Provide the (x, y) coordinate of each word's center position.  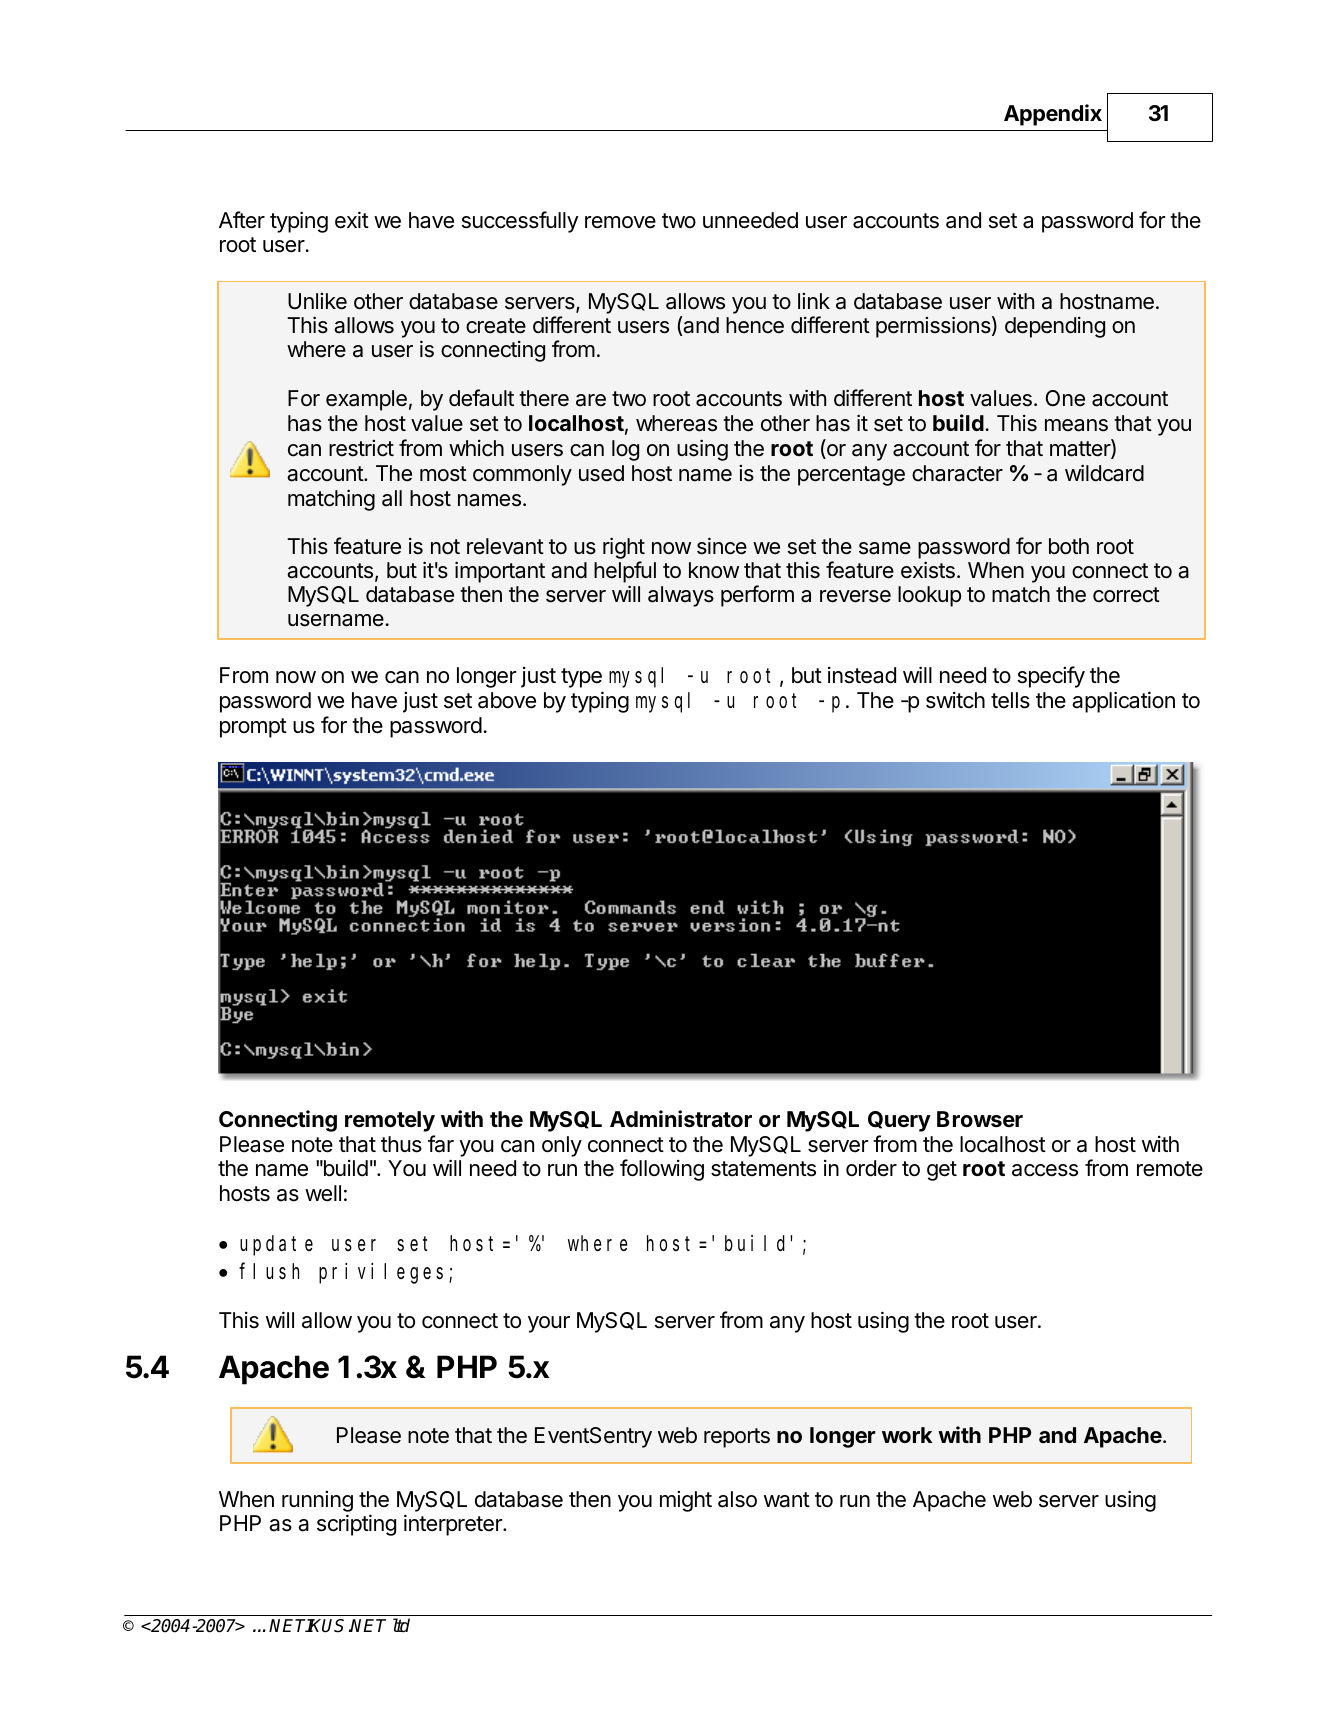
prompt (253, 728)
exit (352, 220)
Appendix (1053, 115)
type (581, 678)
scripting (356, 1525)
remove (620, 222)
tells (1010, 700)
